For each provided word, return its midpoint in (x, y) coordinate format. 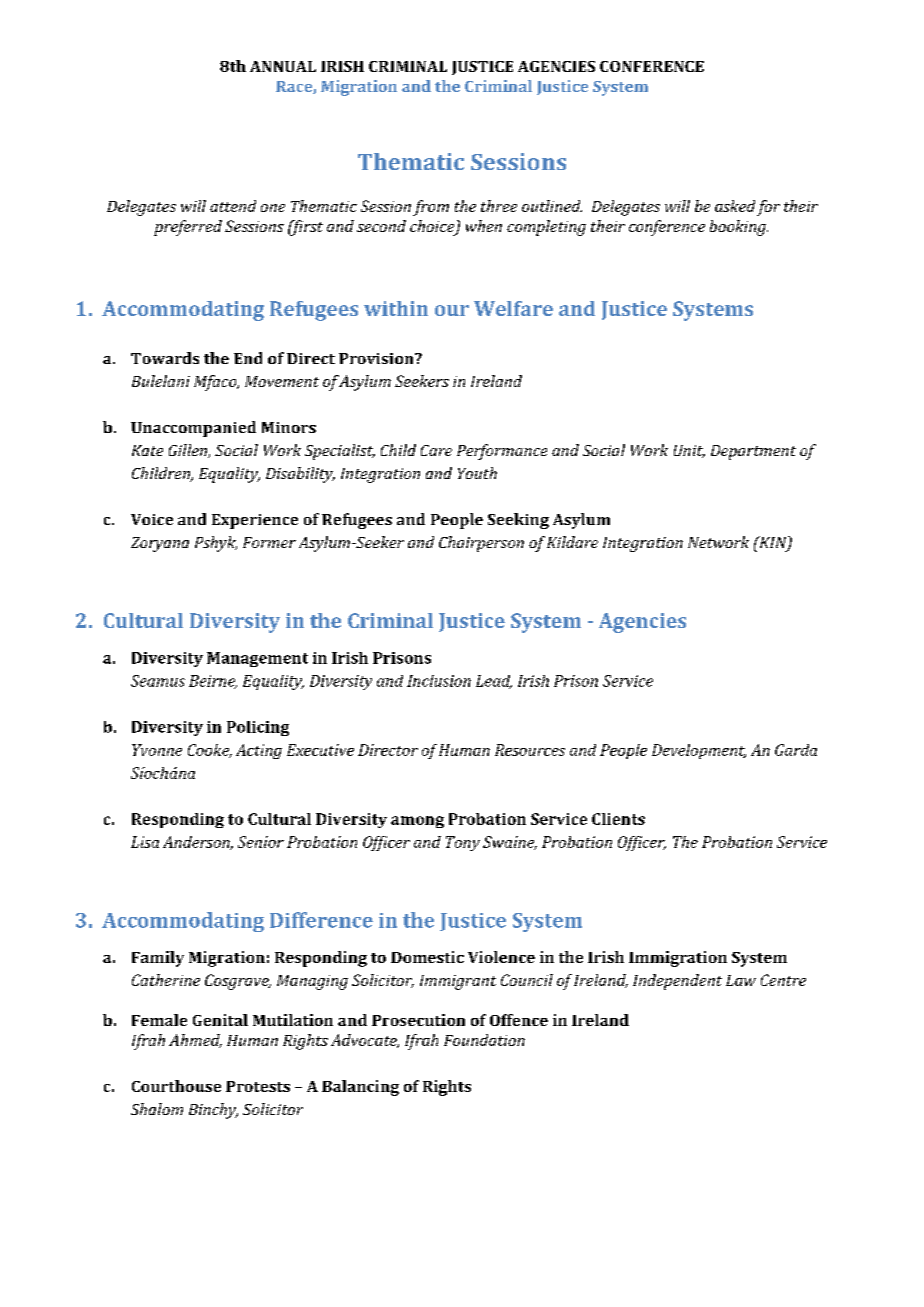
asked (735, 206)
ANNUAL (283, 66)
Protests (258, 1086)
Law (741, 980)
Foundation (484, 1040)
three (499, 206)
